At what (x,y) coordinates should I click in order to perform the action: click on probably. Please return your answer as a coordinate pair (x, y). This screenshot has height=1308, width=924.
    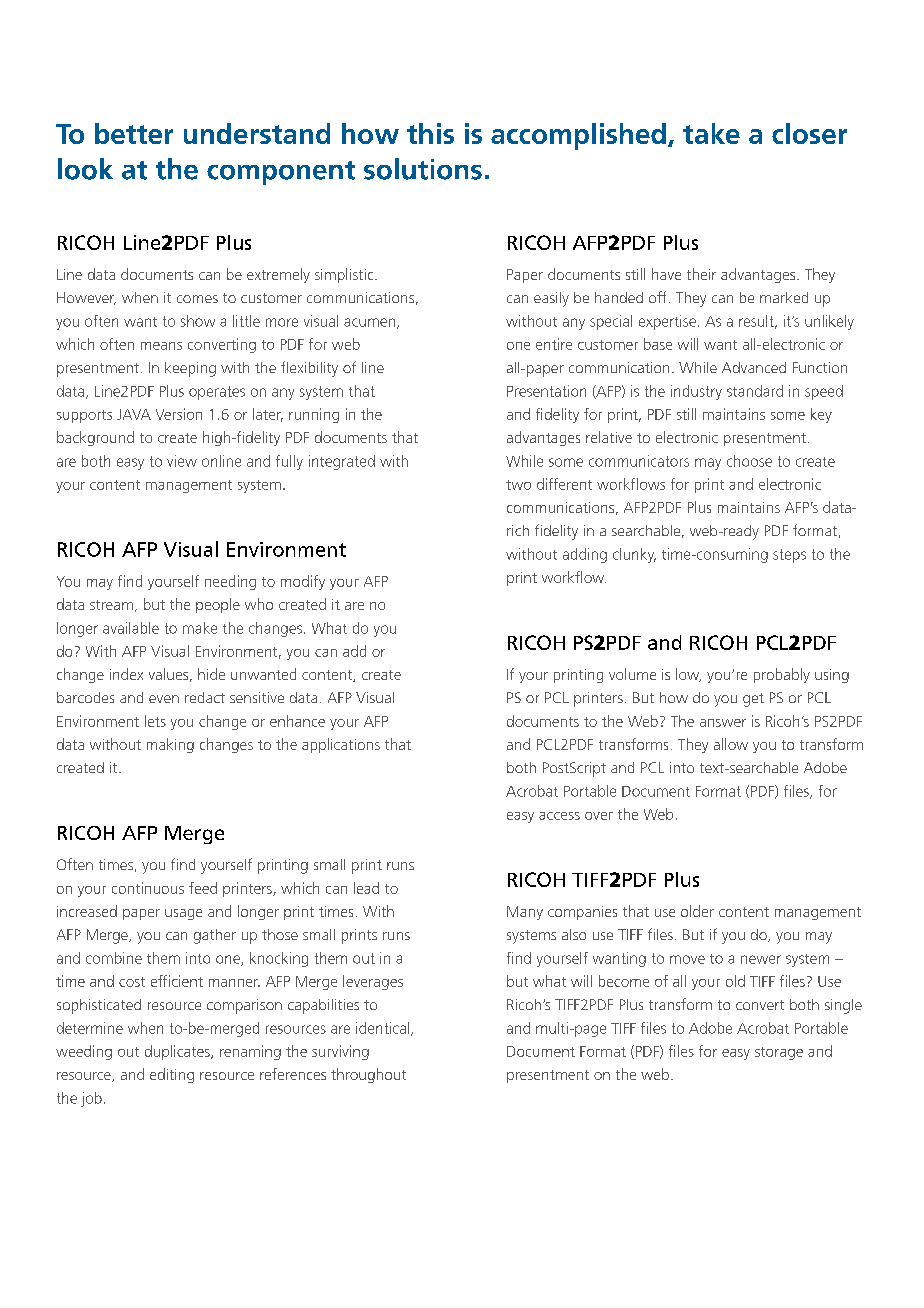
    Looking at the image, I should click on (782, 675).
